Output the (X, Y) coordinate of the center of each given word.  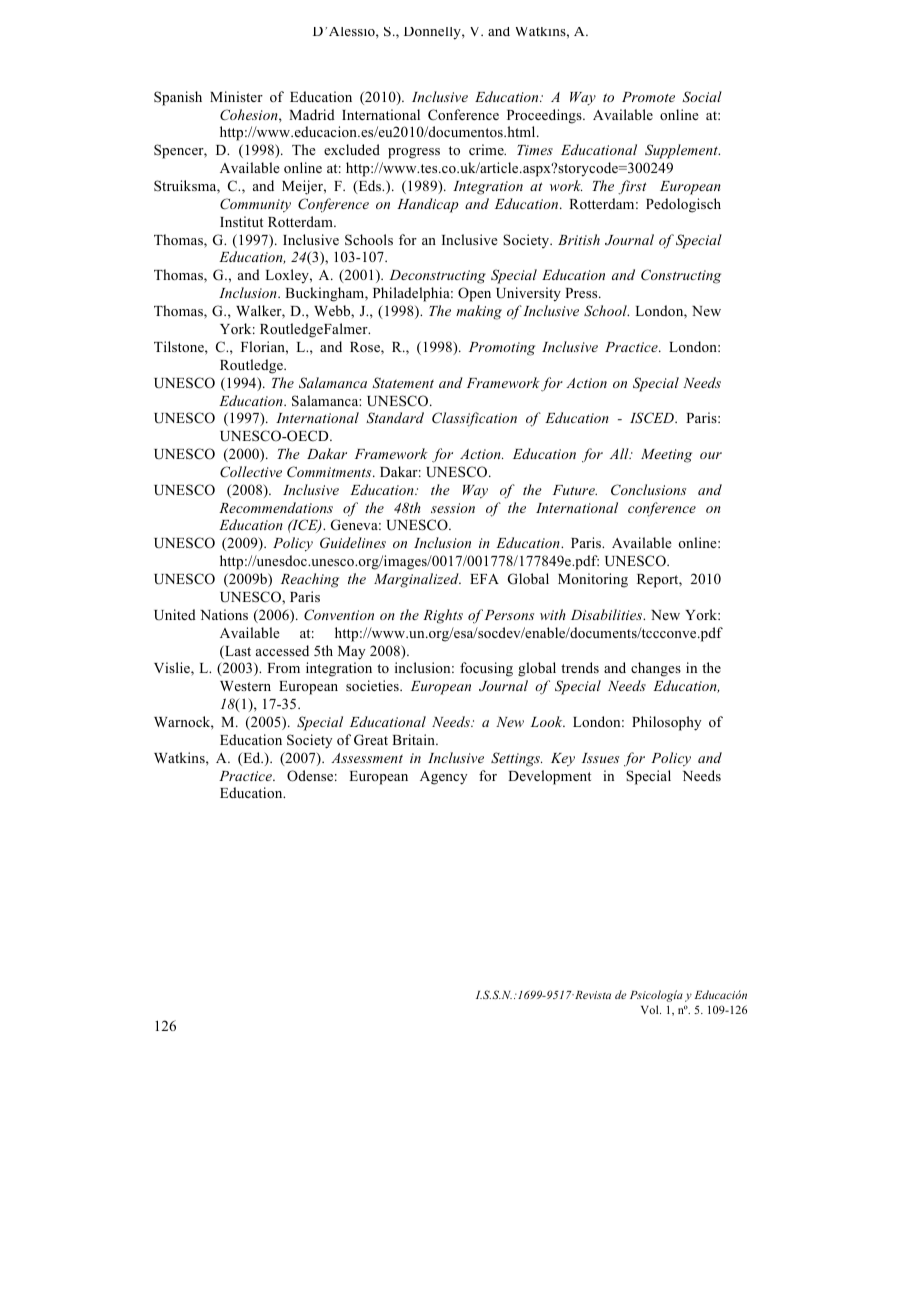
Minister (236, 96)
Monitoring (593, 580)
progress (414, 153)
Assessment (367, 758)
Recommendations (276, 507)
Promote (648, 97)
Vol (651, 1009)
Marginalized (417, 580)
